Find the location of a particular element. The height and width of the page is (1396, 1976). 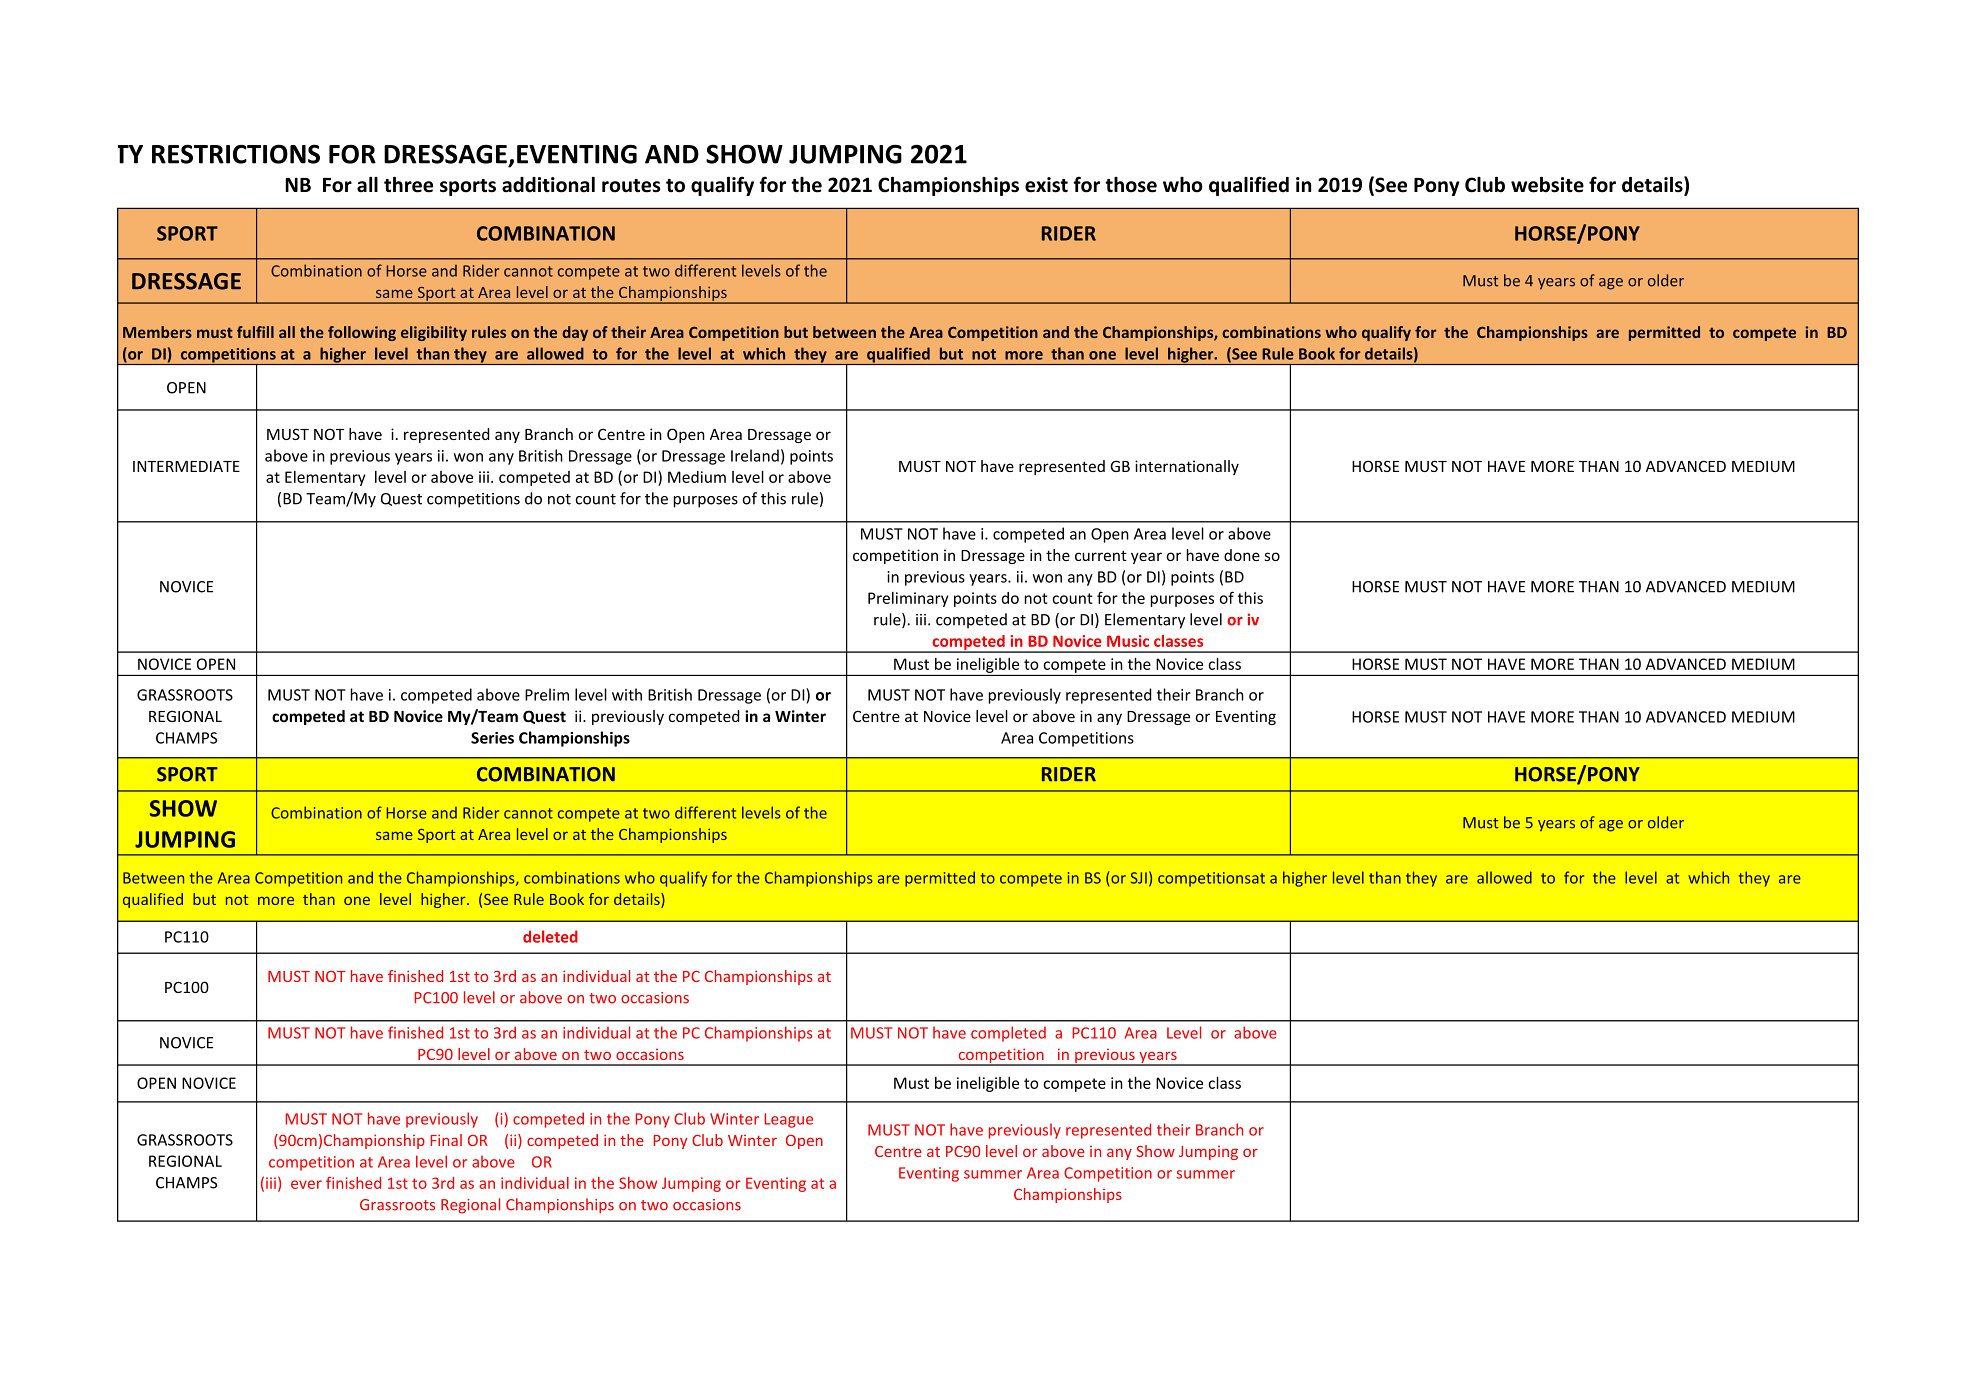

League is located at coordinates (789, 1120).
